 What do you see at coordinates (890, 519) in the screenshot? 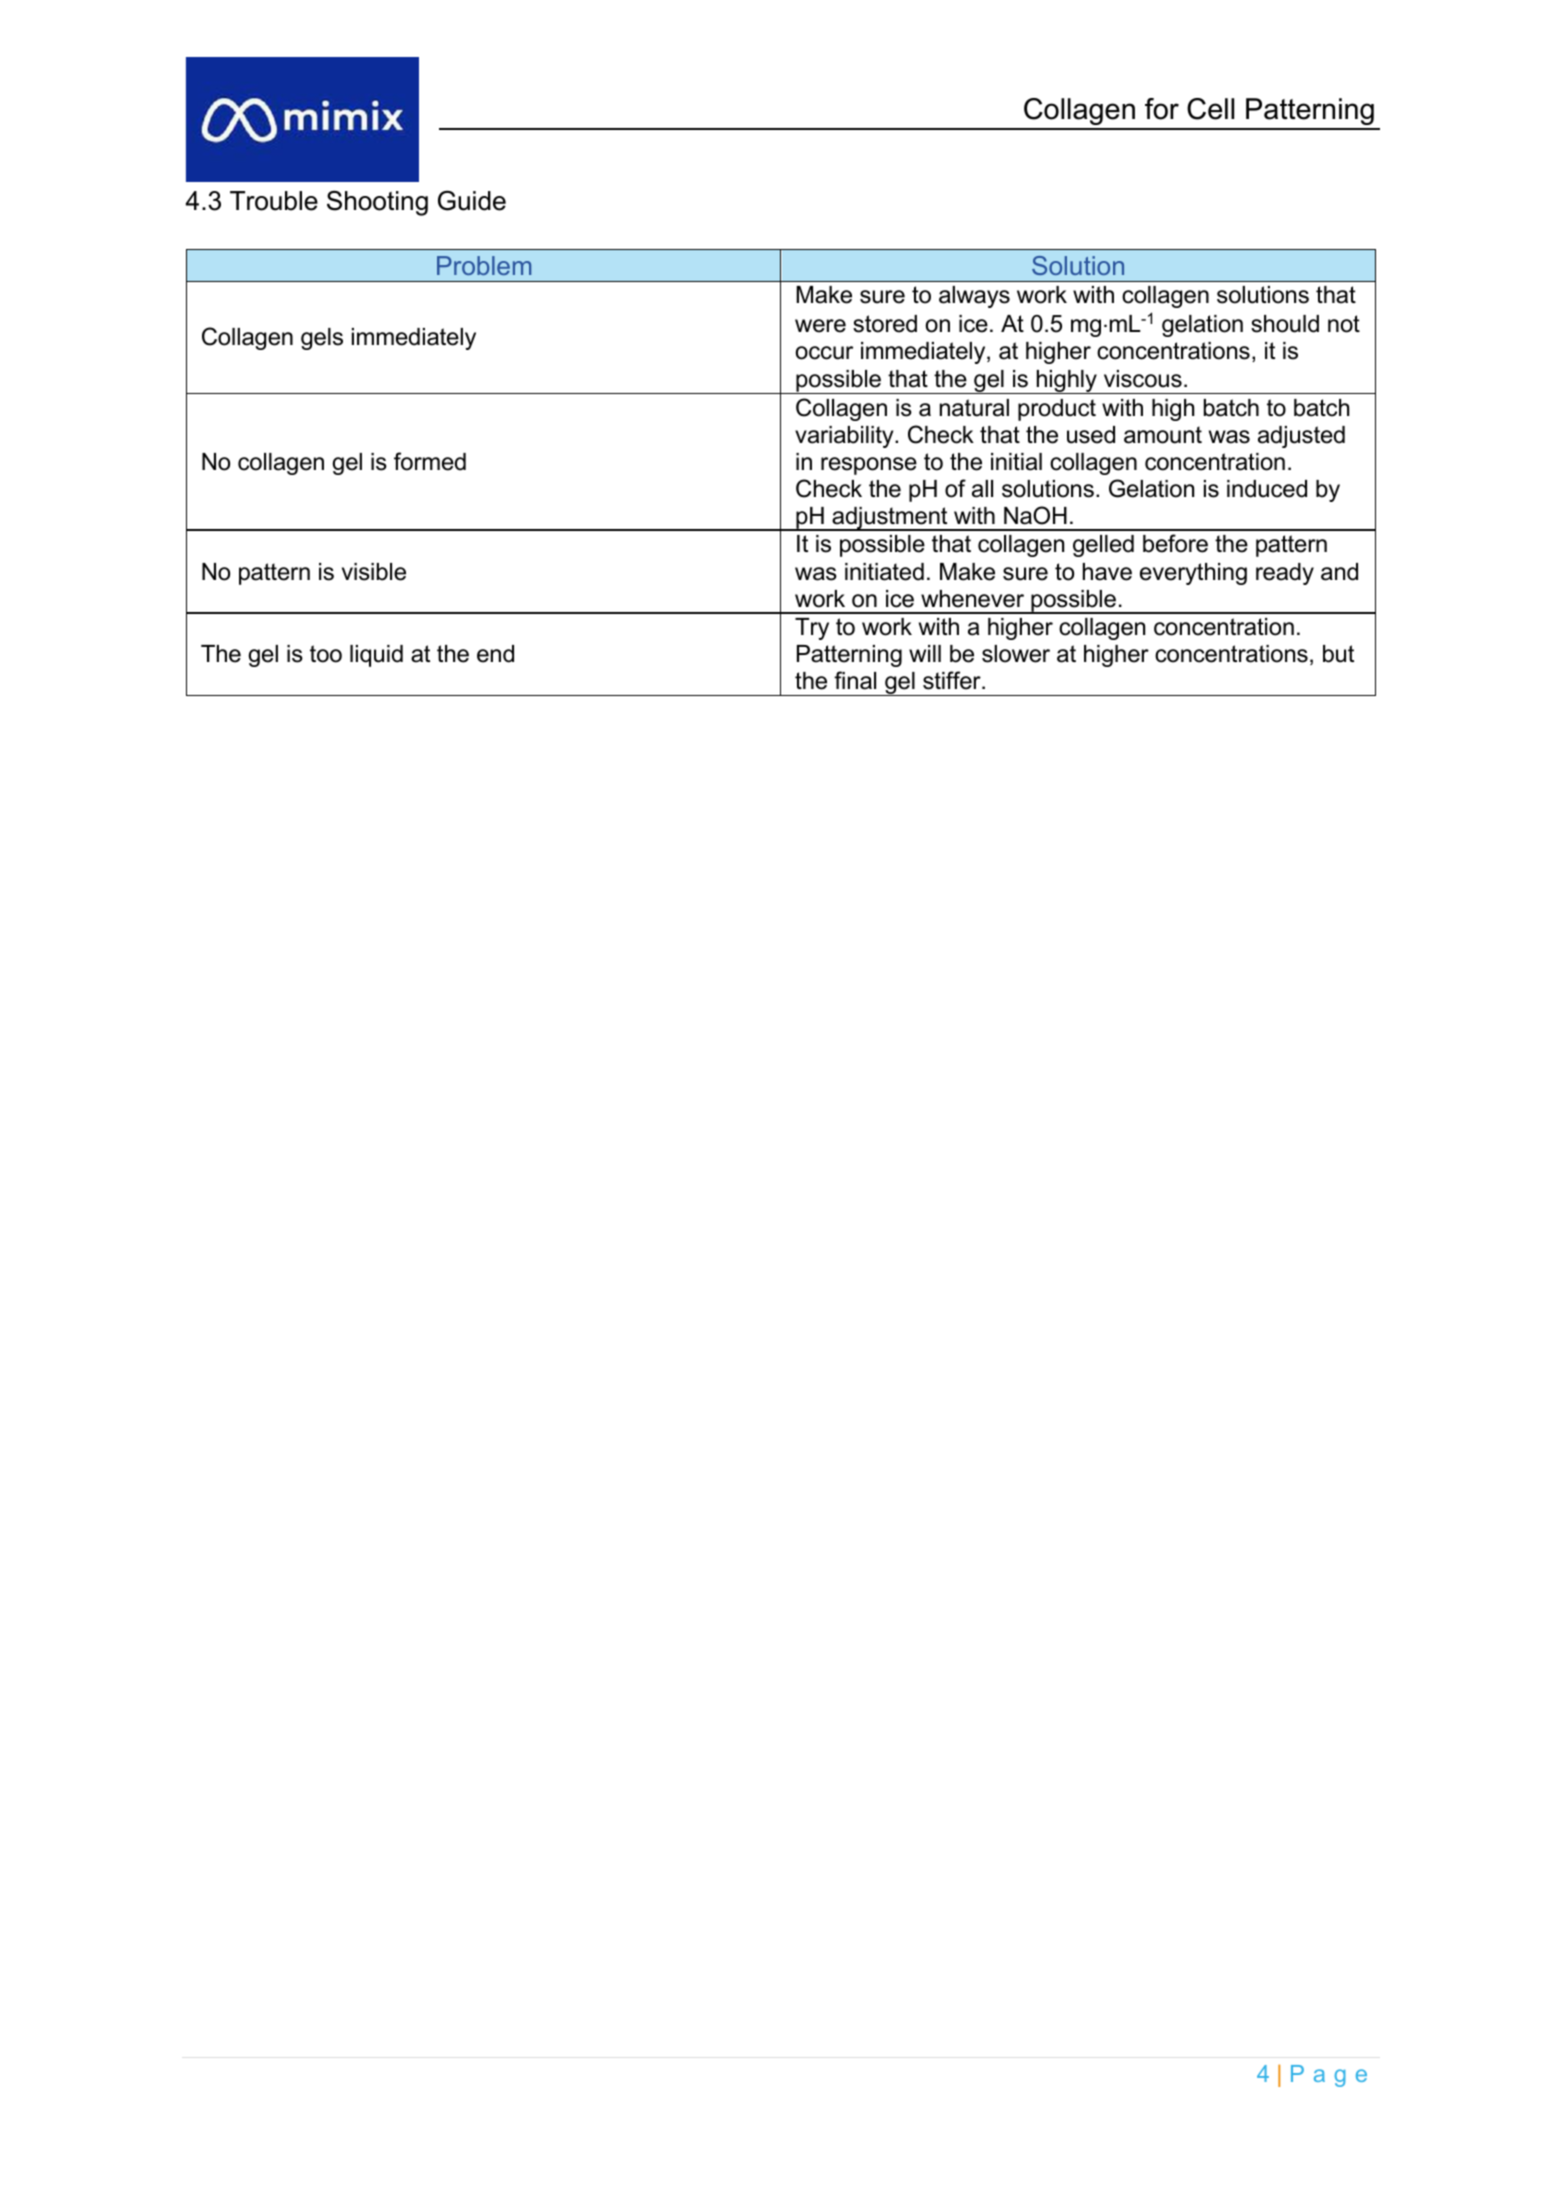
I see `adjustment` at bounding box center [890, 519].
